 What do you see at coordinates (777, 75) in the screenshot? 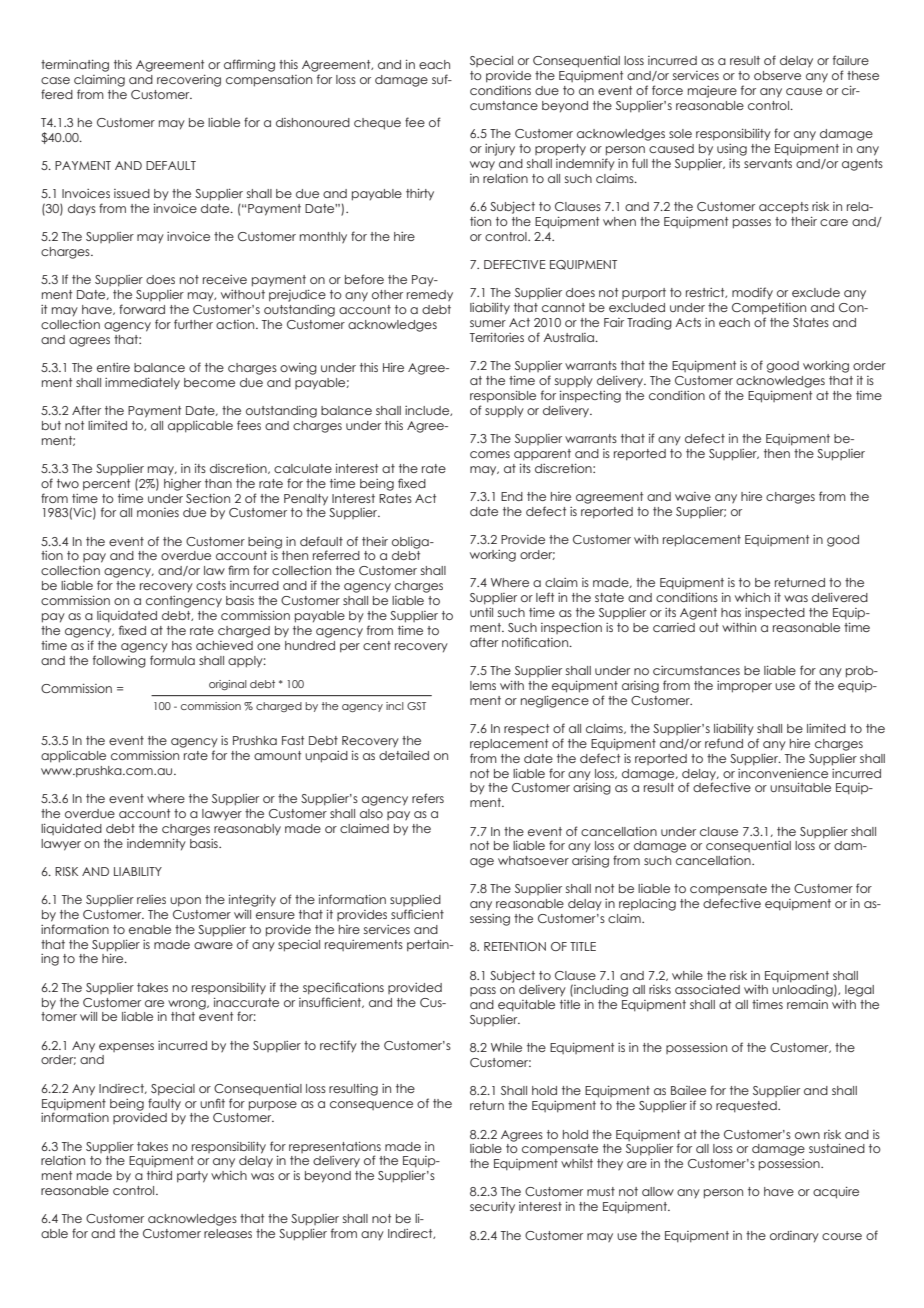
I see `observe` at bounding box center [777, 75].
